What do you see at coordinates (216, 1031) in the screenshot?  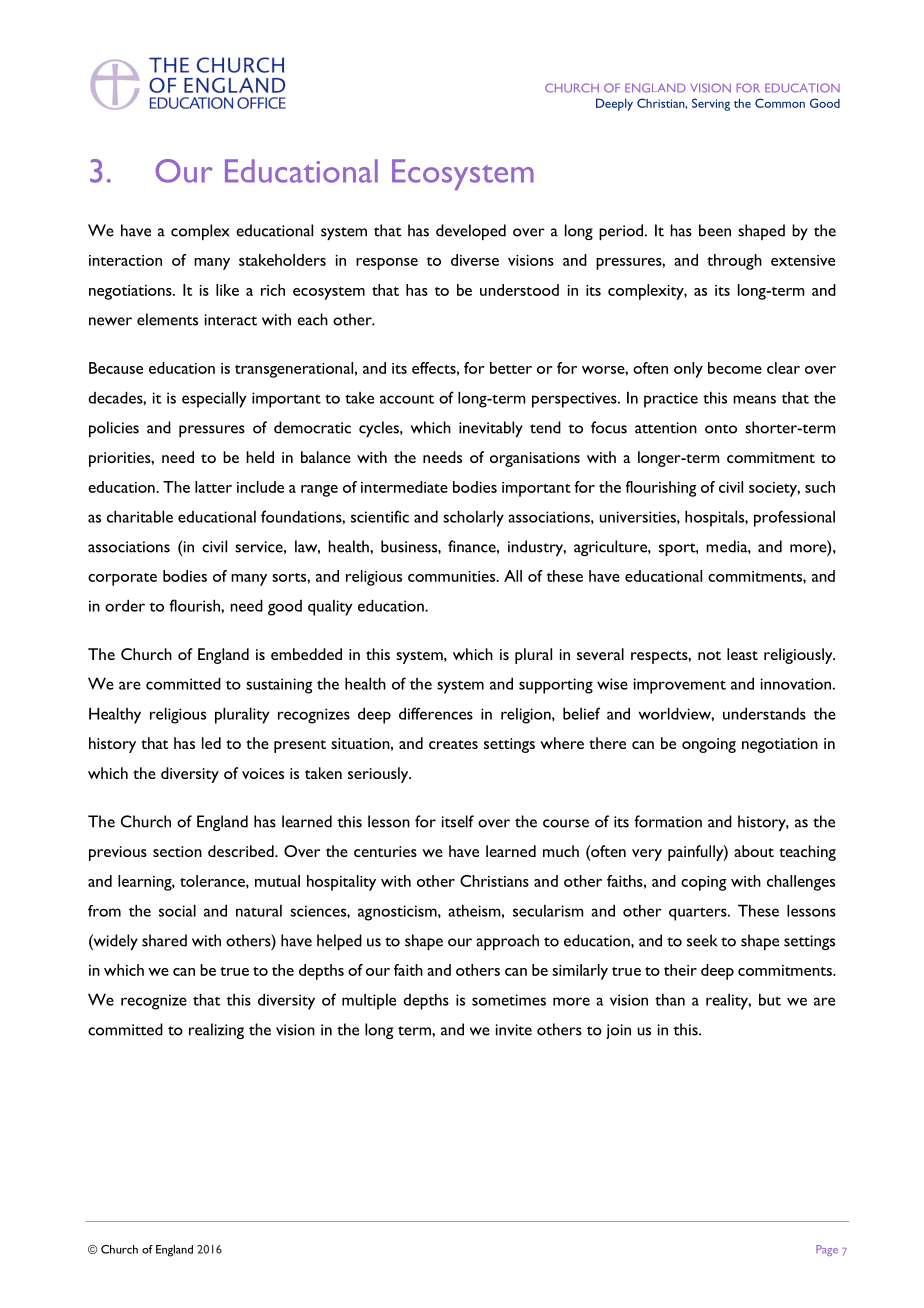 I see `realizing` at bounding box center [216, 1031].
